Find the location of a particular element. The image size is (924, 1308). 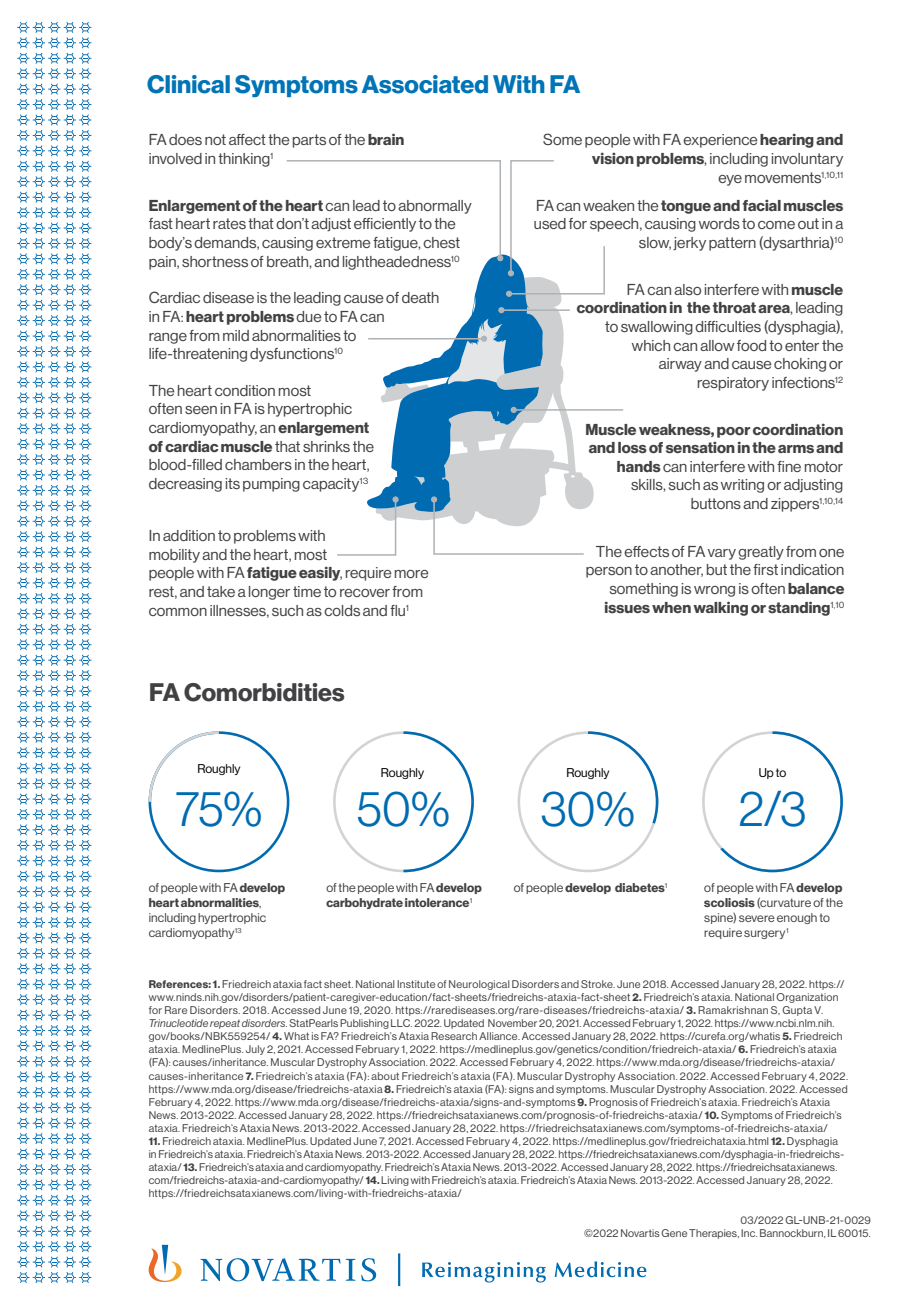

Therapies is located at coordinates (714, 1234).
